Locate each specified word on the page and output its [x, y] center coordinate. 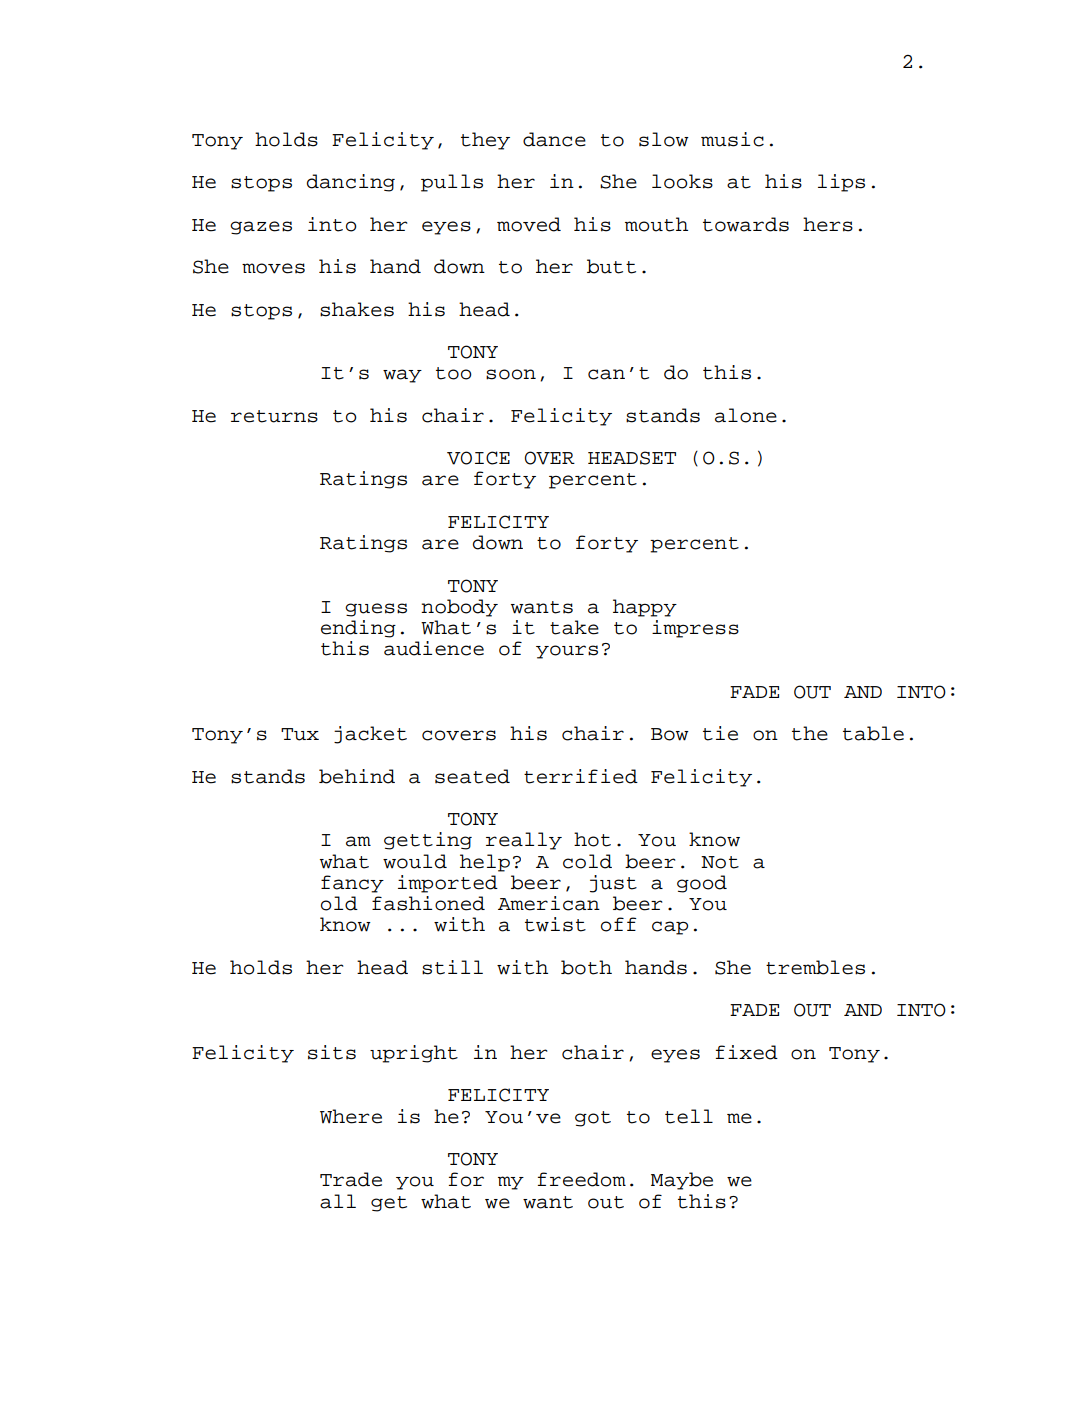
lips [841, 183]
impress [695, 629]
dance [554, 139]
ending [358, 629]
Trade [351, 1179]
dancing [351, 183]
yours [567, 652]
